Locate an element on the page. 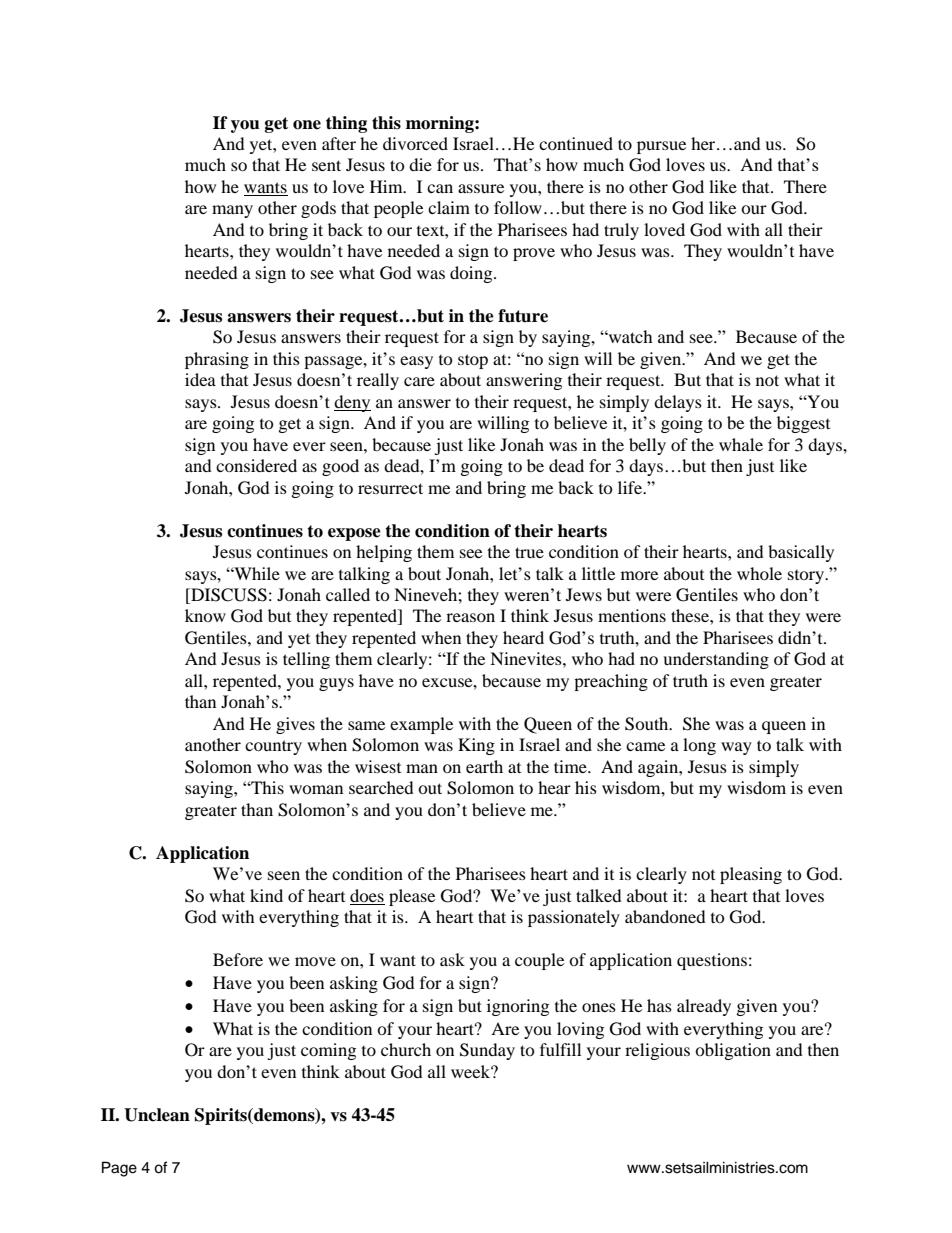 The width and height of the image is (952, 1233). earth is located at coordinates (484, 766).
